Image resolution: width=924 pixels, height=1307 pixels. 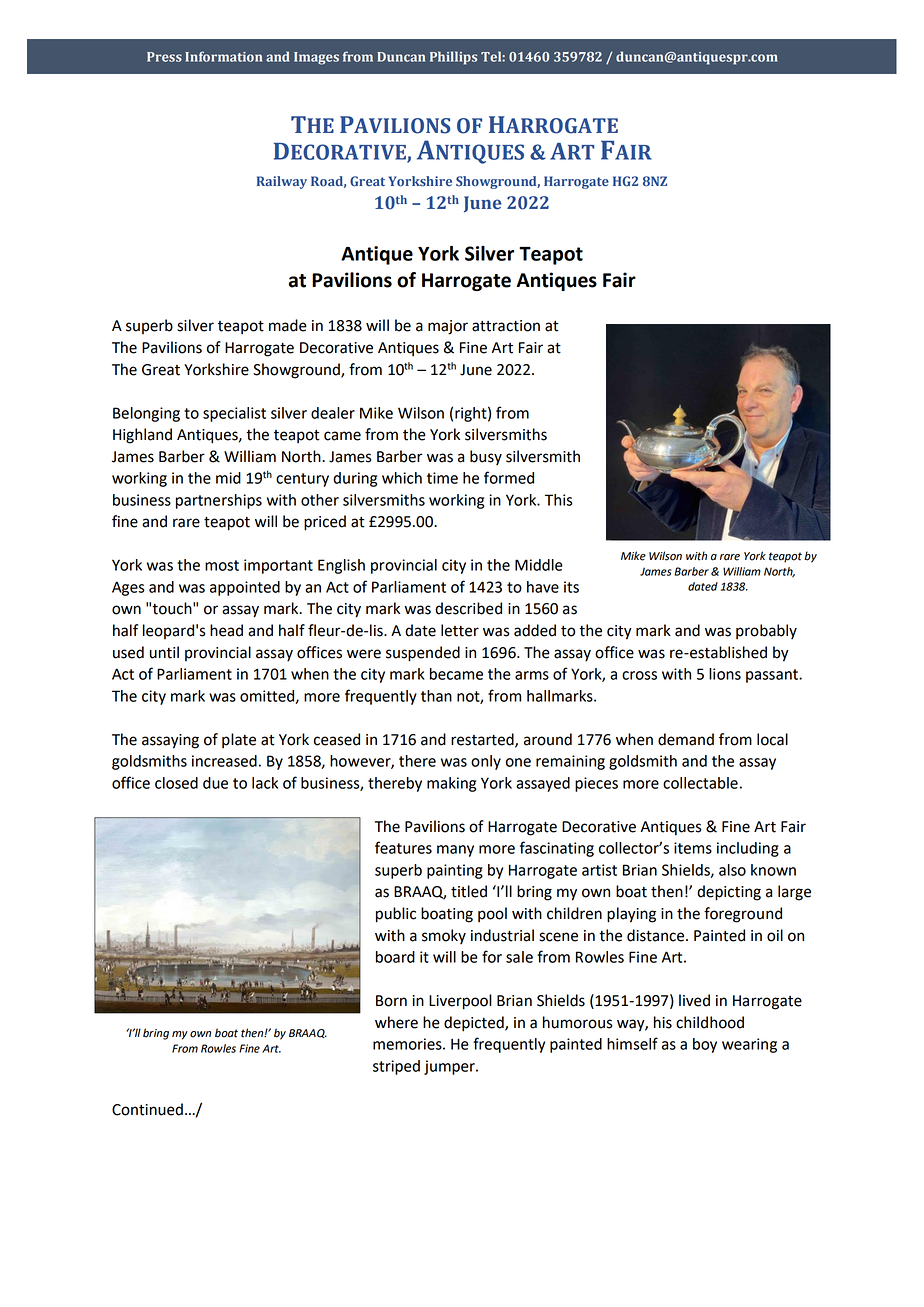 What do you see at coordinates (506, 326) in the page?
I see `attraction` at bounding box center [506, 326].
